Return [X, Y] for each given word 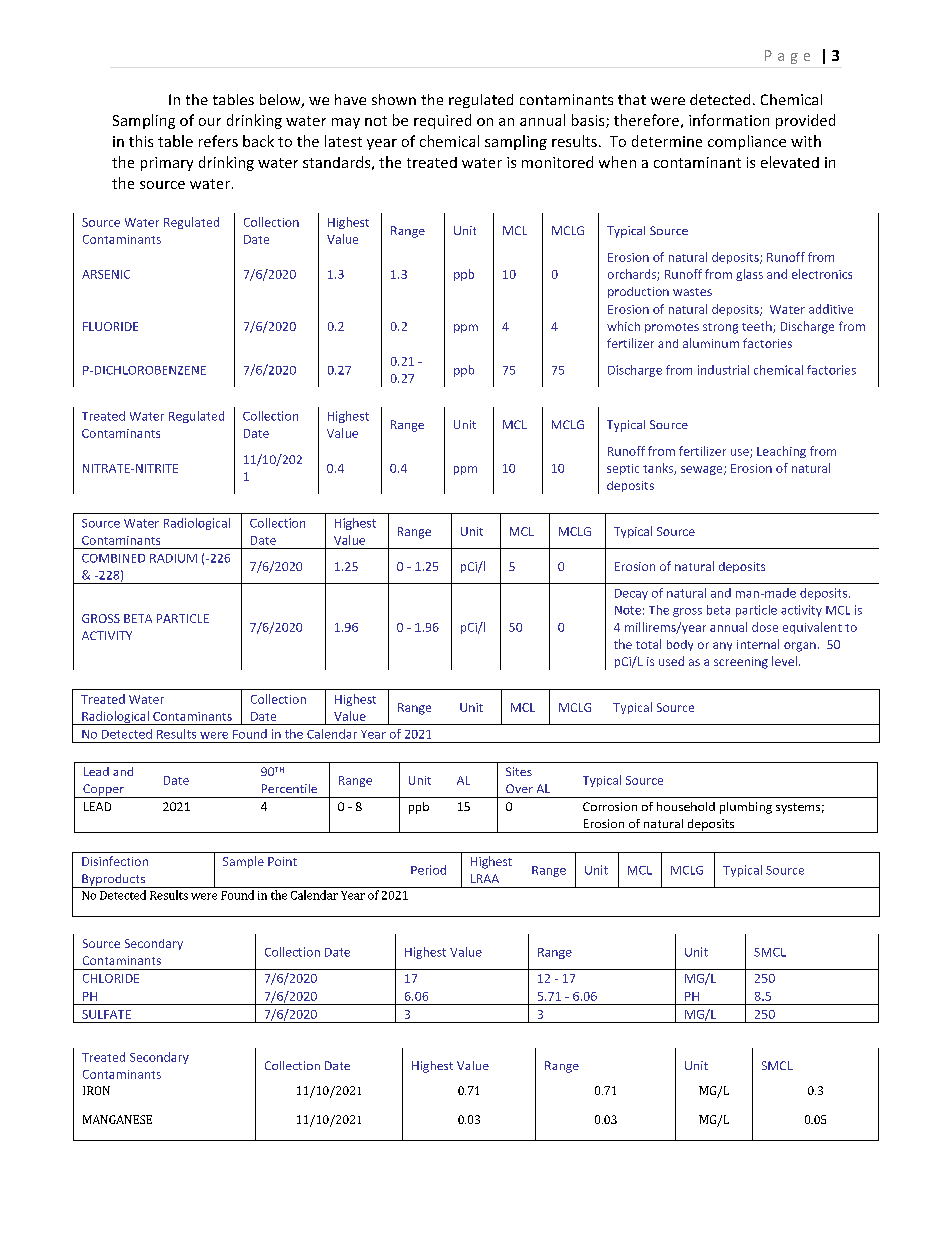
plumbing [746, 808]
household [686, 806]
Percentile [289, 788]
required [442, 121]
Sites [519, 771]
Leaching [781, 452]
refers [218, 141]
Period [428, 870]
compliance [747, 142]
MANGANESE [117, 1119]
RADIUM [173, 558]
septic [623, 469]
